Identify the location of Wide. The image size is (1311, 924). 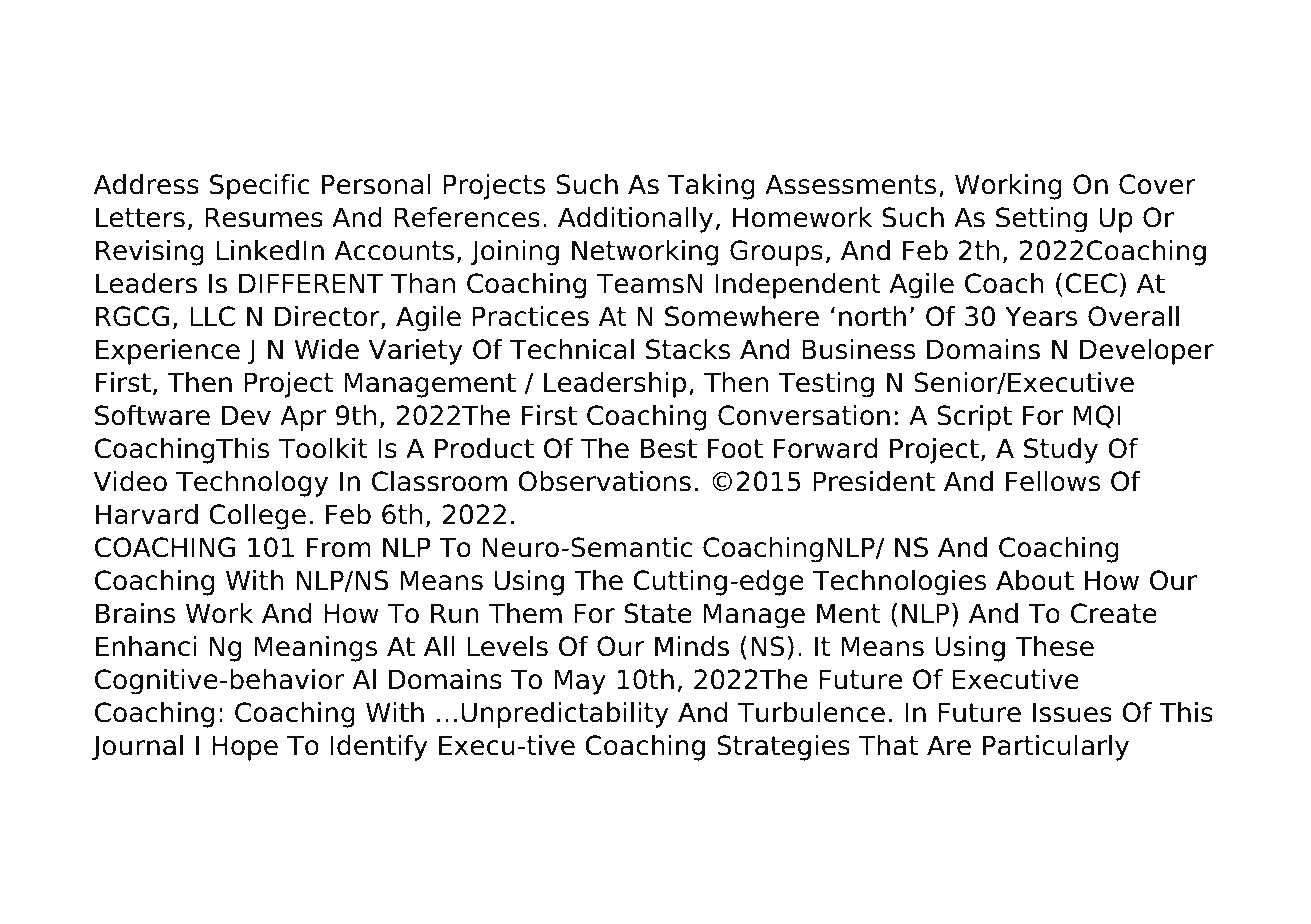
(327, 349).
